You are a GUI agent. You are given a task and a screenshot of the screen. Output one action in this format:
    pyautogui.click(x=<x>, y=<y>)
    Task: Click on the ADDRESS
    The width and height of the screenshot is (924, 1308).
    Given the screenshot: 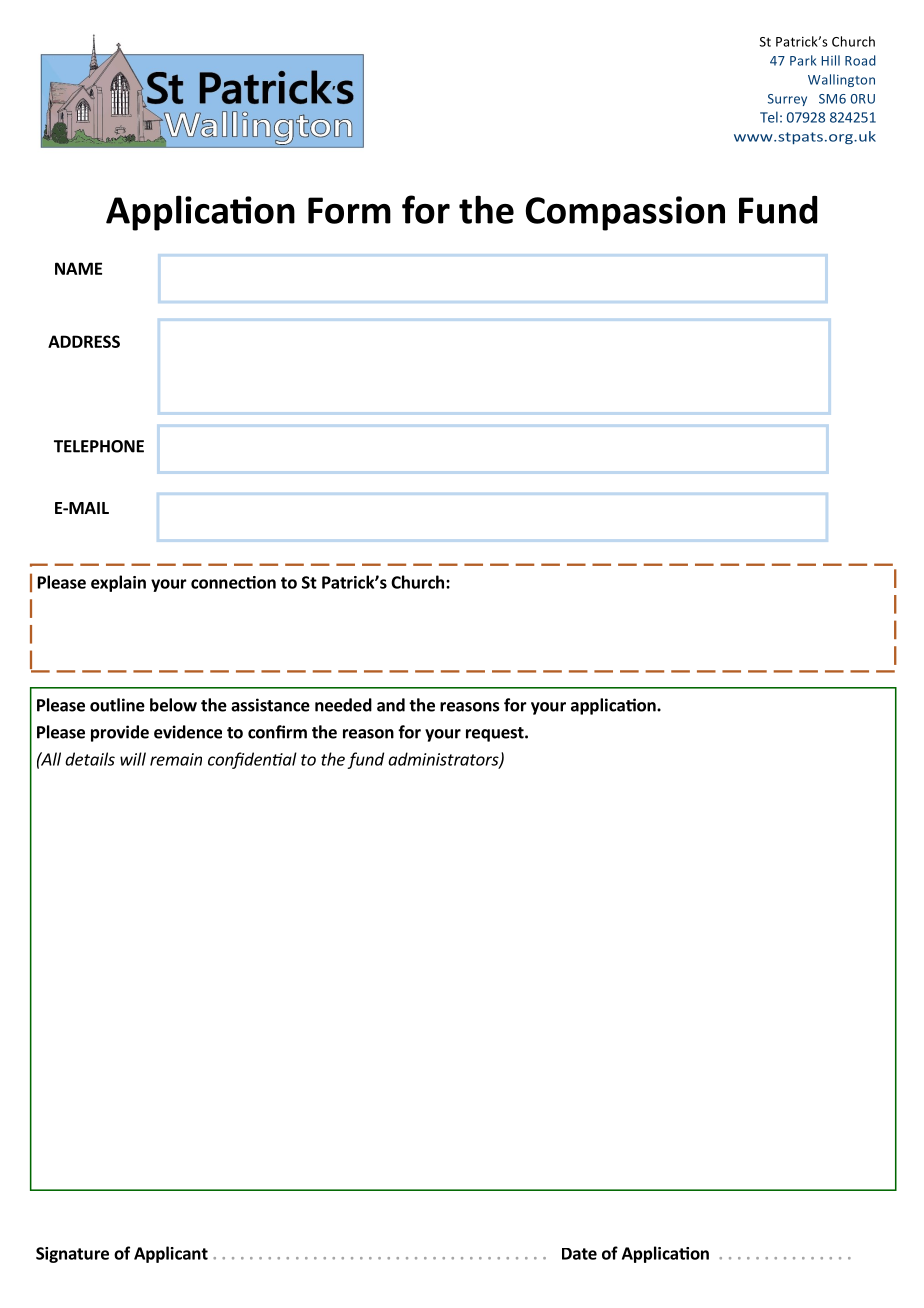 What is the action you would take?
    pyautogui.click(x=84, y=341)
